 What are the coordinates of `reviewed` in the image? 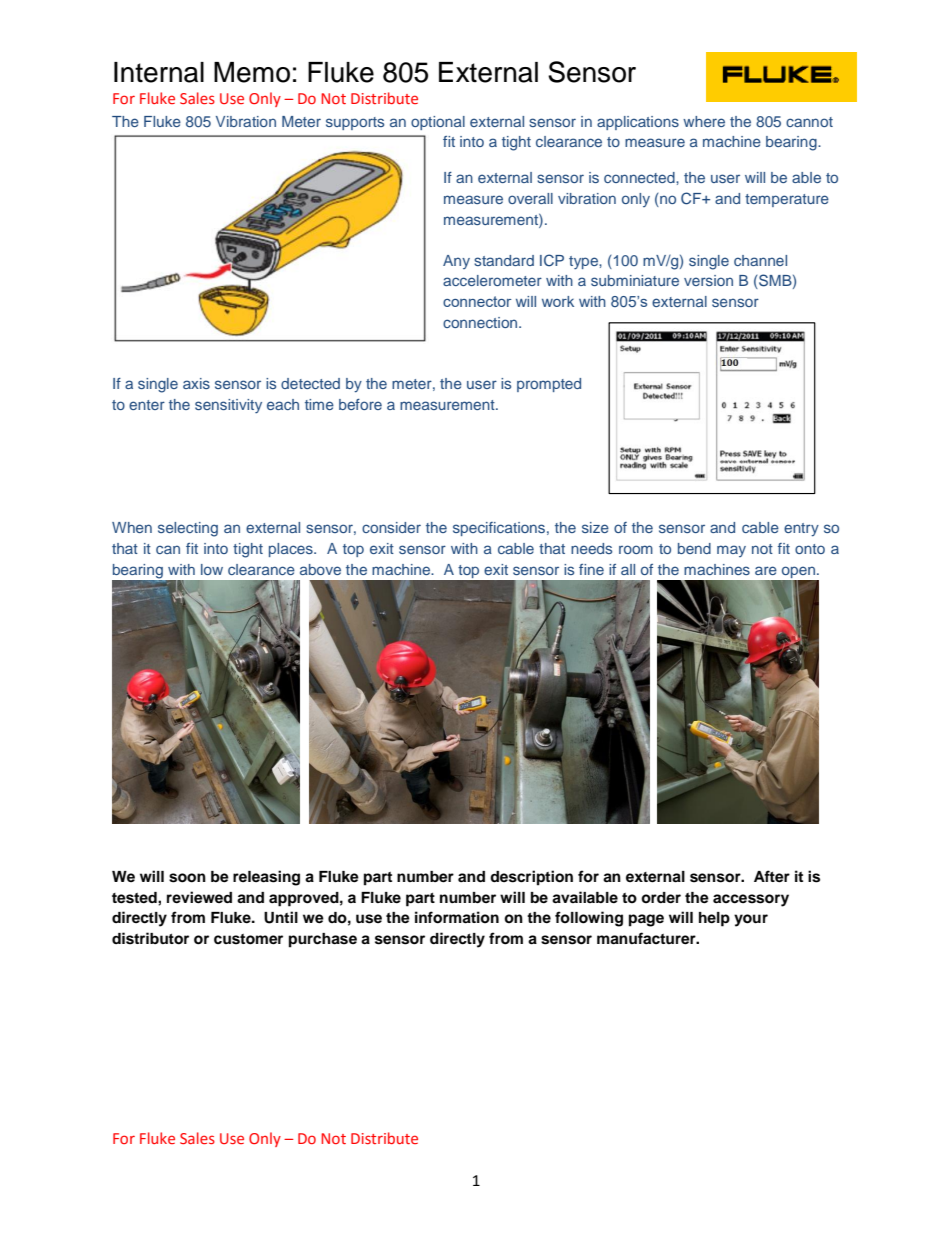 It's located at (199, 897).
